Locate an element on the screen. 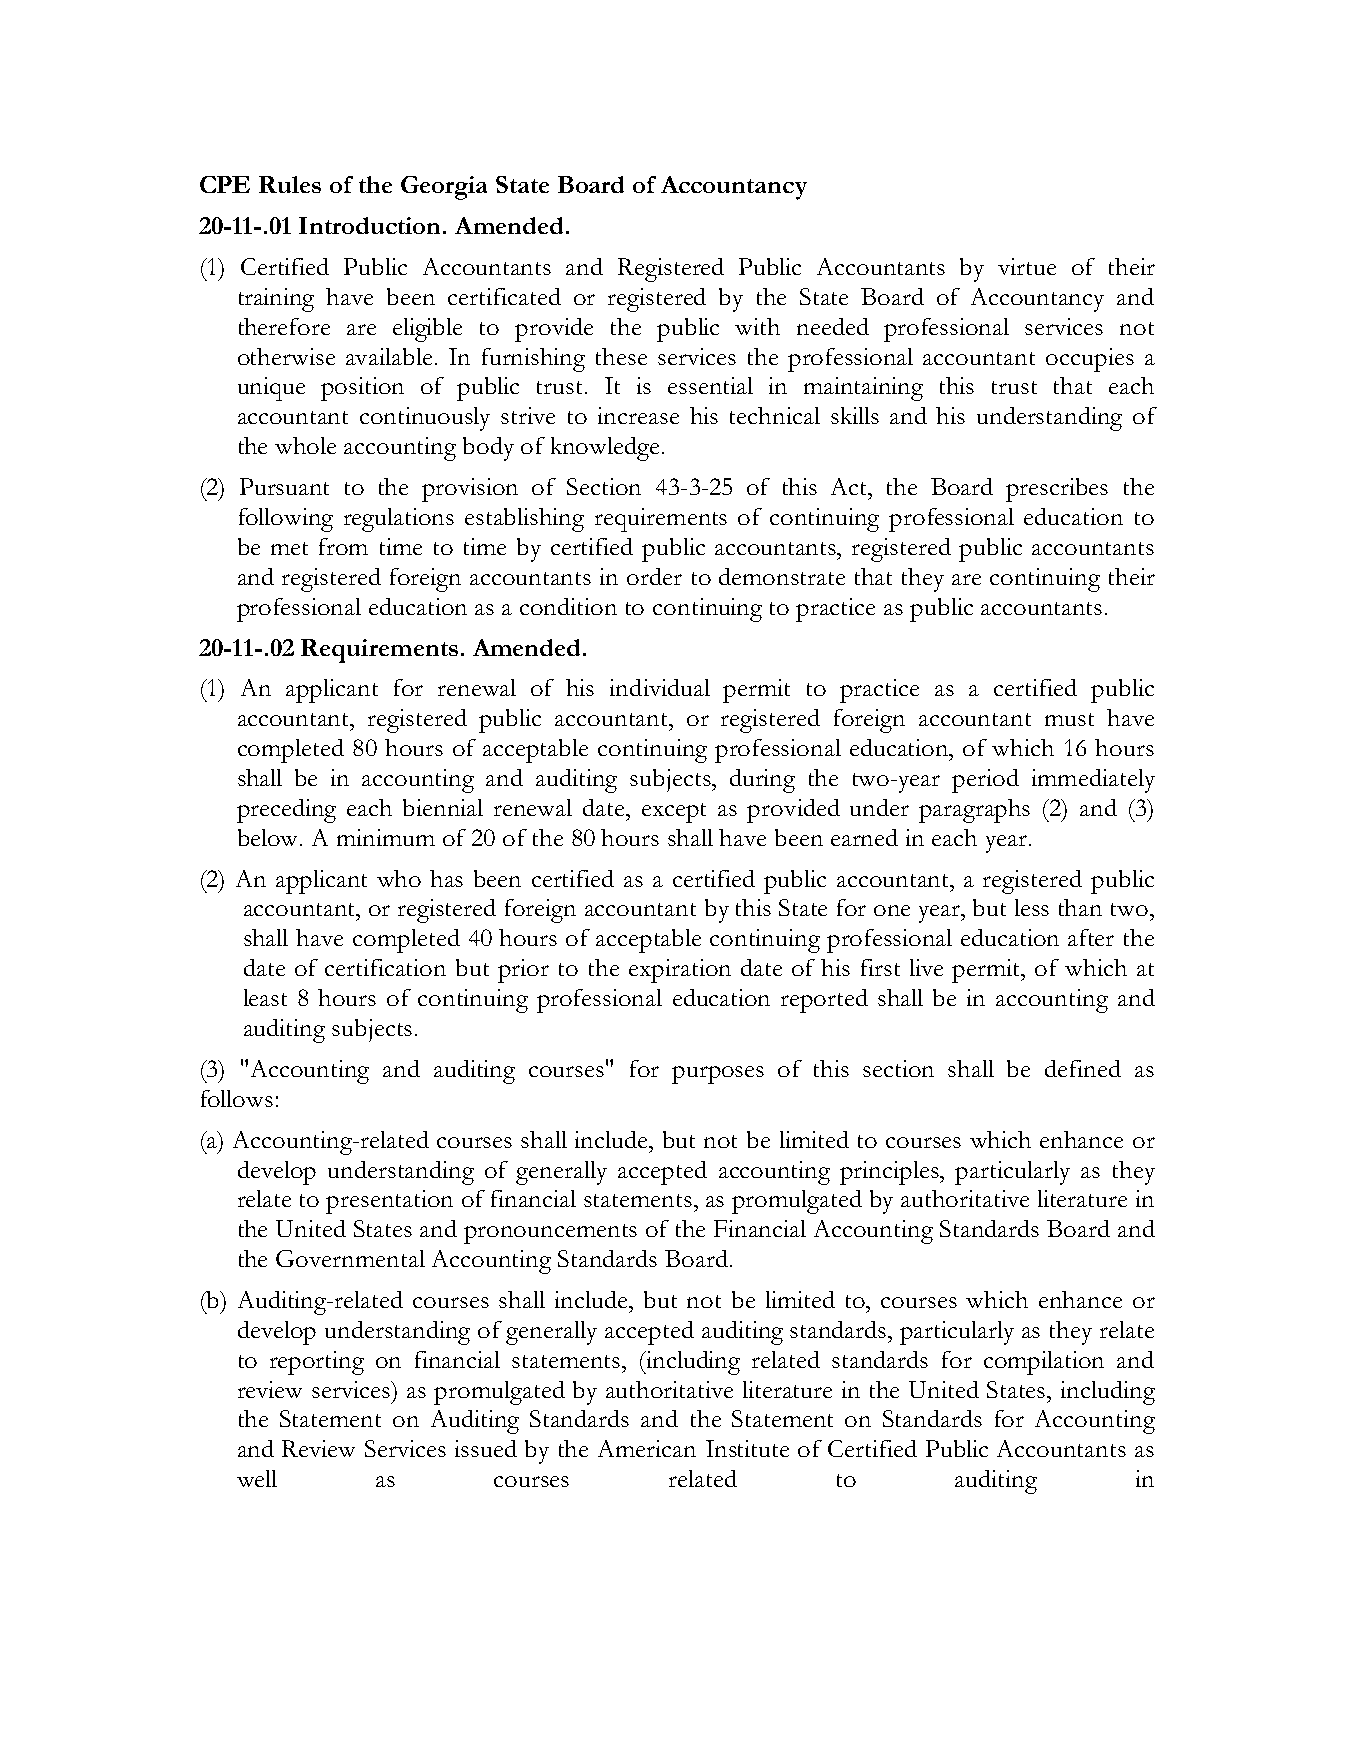  virtue is located at coordinates (1027, 266).
